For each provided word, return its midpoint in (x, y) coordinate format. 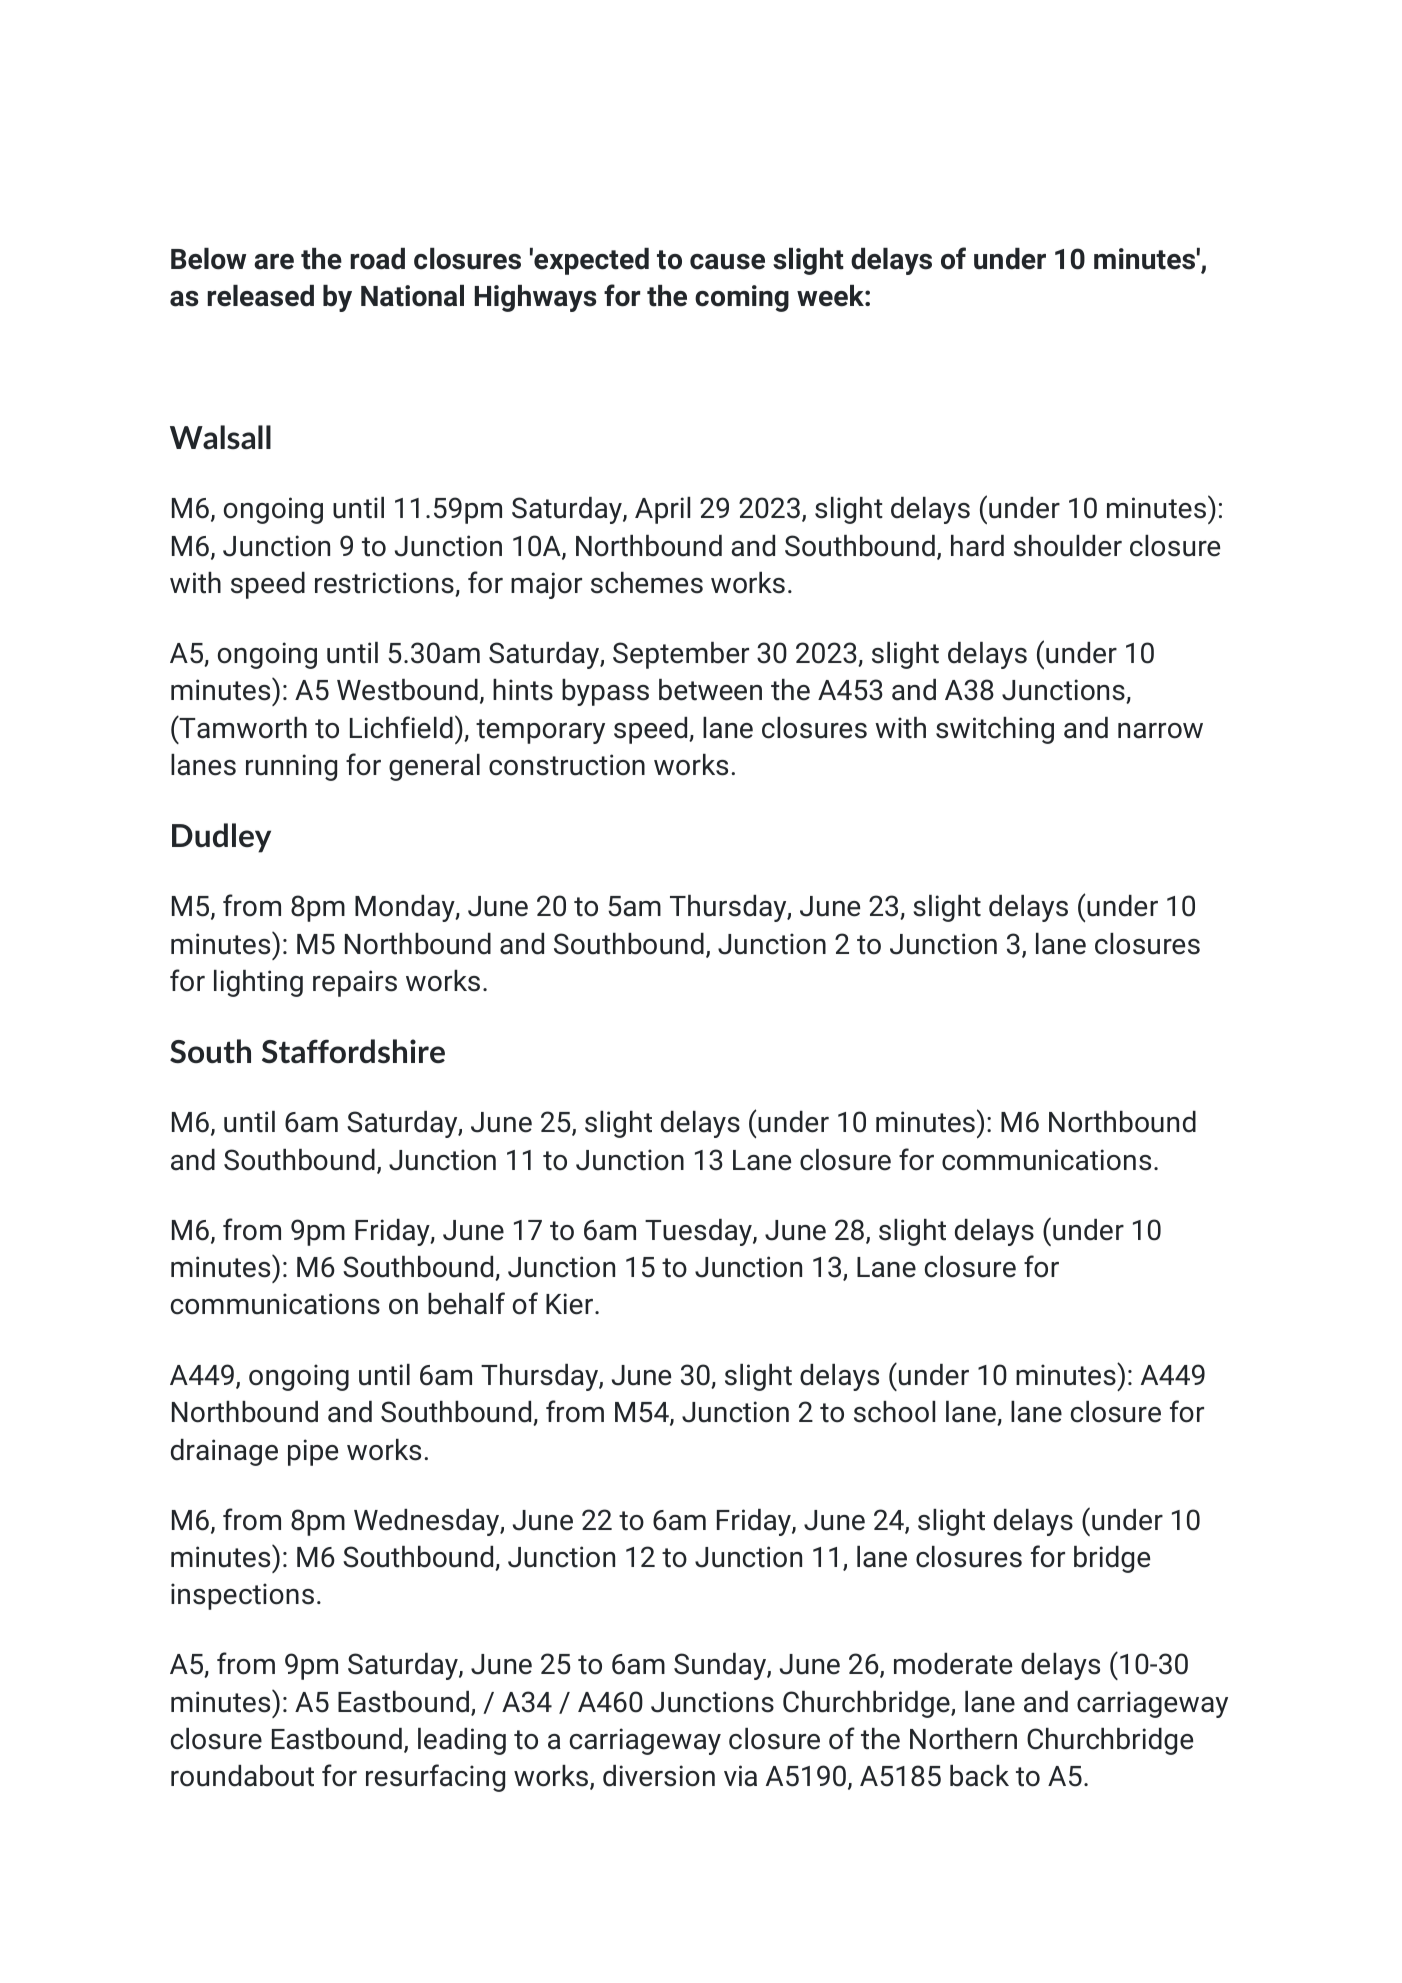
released (261, 296)
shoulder (1068, 546)
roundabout (242, 1776)
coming (742, 298)
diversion (659, 1776)
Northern (963, 1739)
